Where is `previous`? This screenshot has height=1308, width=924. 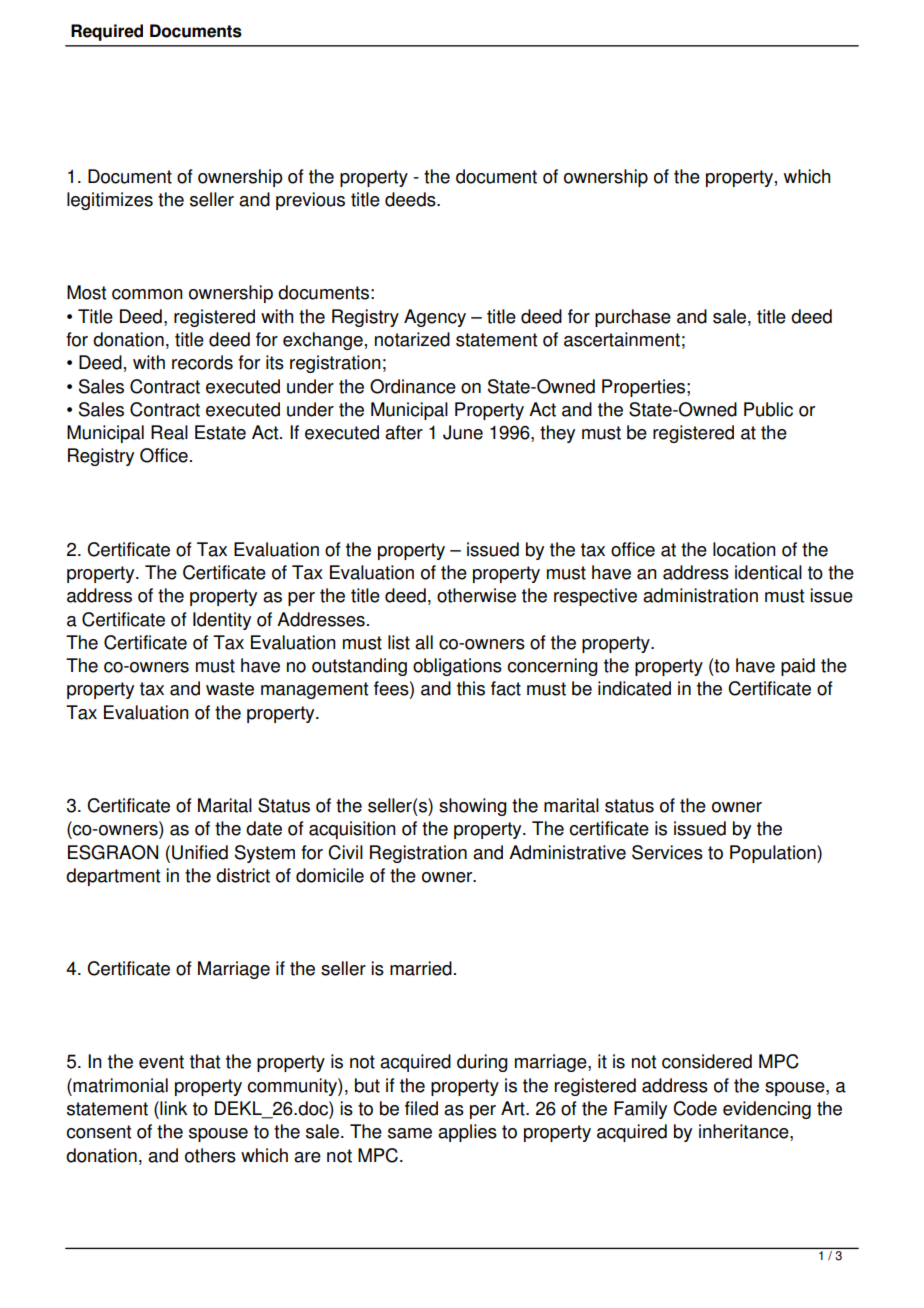
previous is located at coordinates (310, 201).
